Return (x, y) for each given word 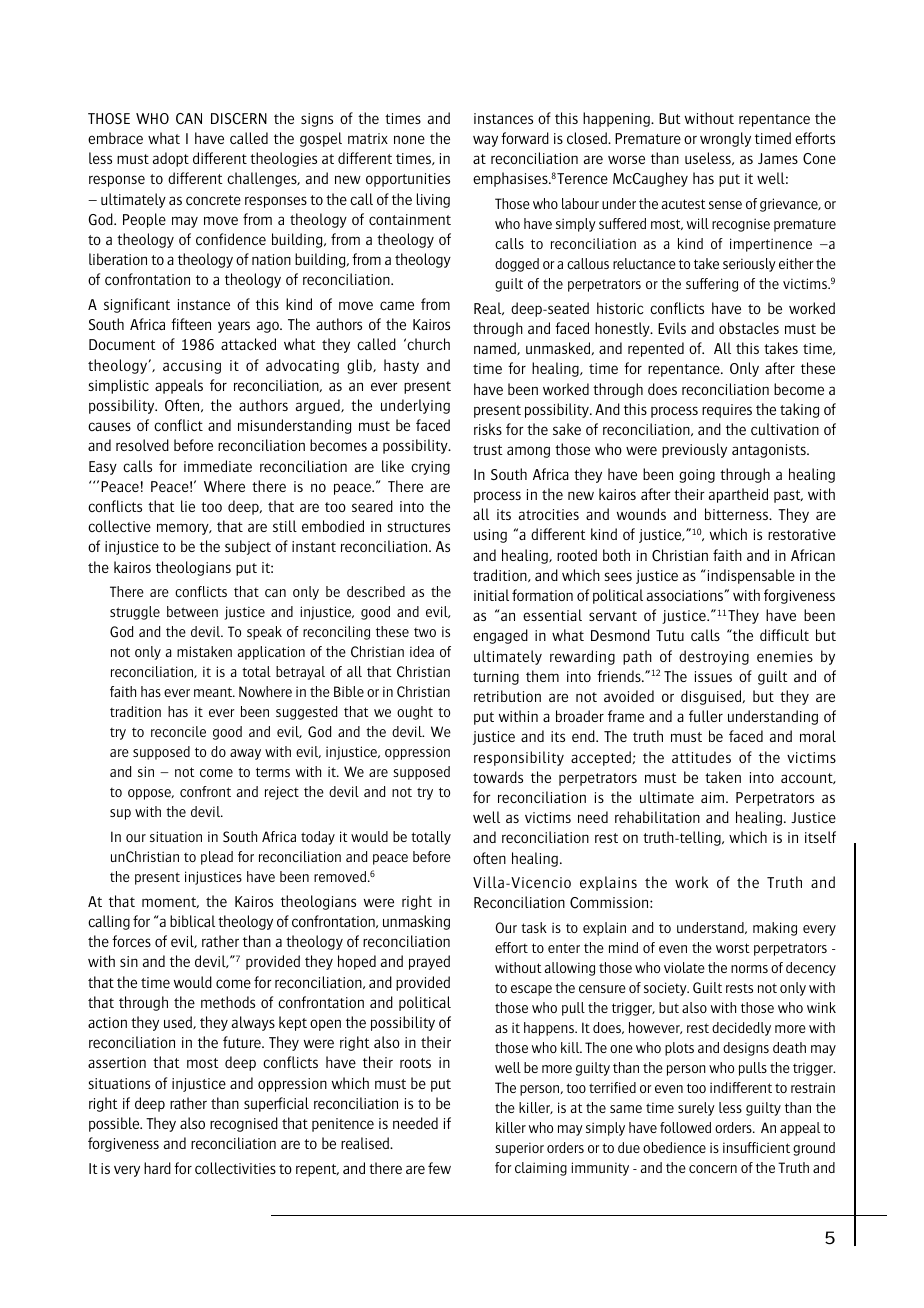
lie (188, 506)
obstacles (749, 328)
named (496, 348)
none (409, 139)
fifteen (191, 324)
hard (157, 1168)
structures (418, 527)
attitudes (701, 757)
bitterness (737, 514)
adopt (171, 159)
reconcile (178, 731)
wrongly (725, 139)
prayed (429, 962)
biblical (192, 921)
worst (733, 948)
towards (498, 777)
